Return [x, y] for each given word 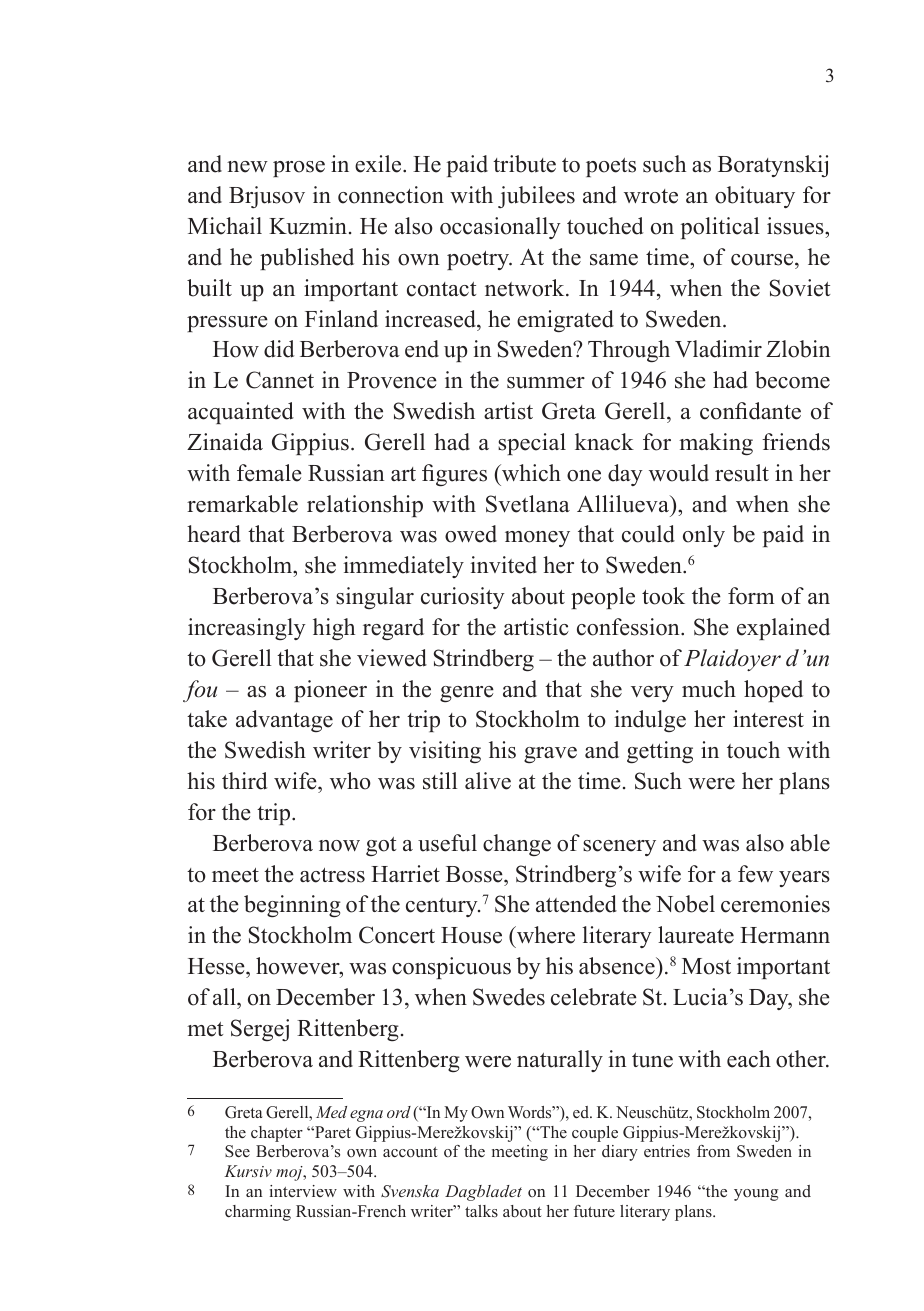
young [756, 1195]
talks [481, 1211]
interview [303, 1191]
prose [299, 169]
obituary [755, 197]
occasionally [500, 228]
